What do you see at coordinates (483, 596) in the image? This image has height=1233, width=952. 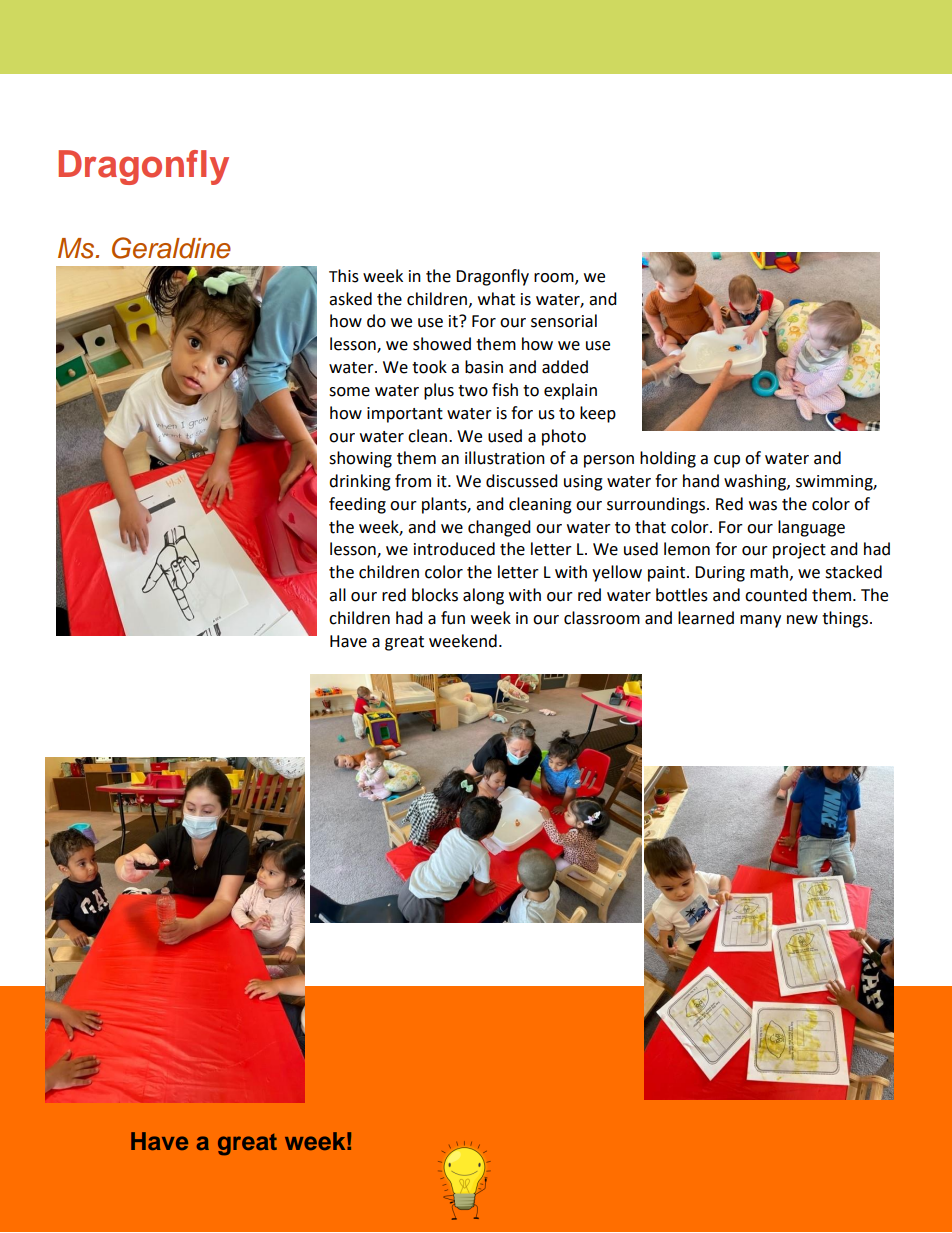 I see `along` at bounding box center [483, 596].
